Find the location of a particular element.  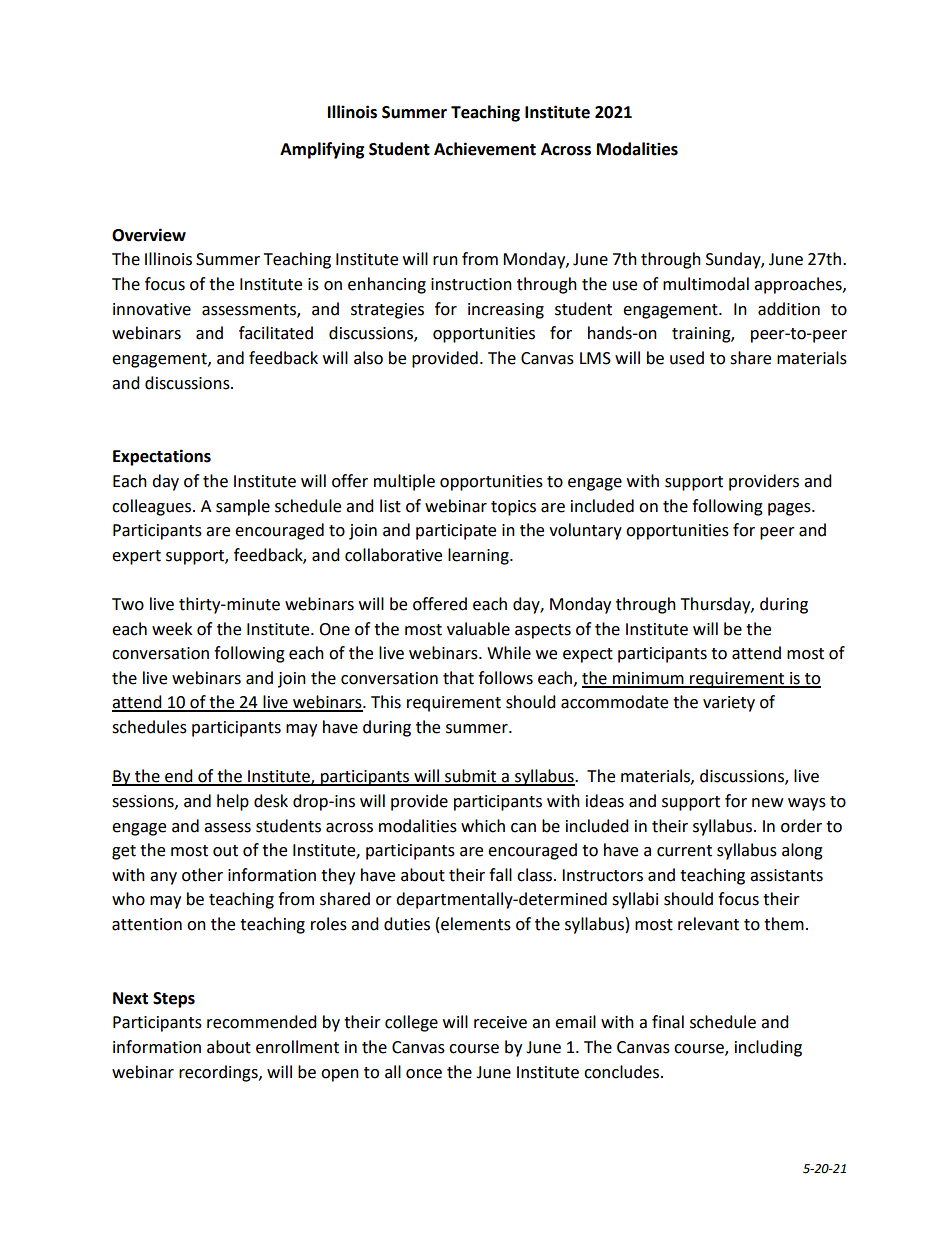

Achievement is located at coordinates (485, 149).
